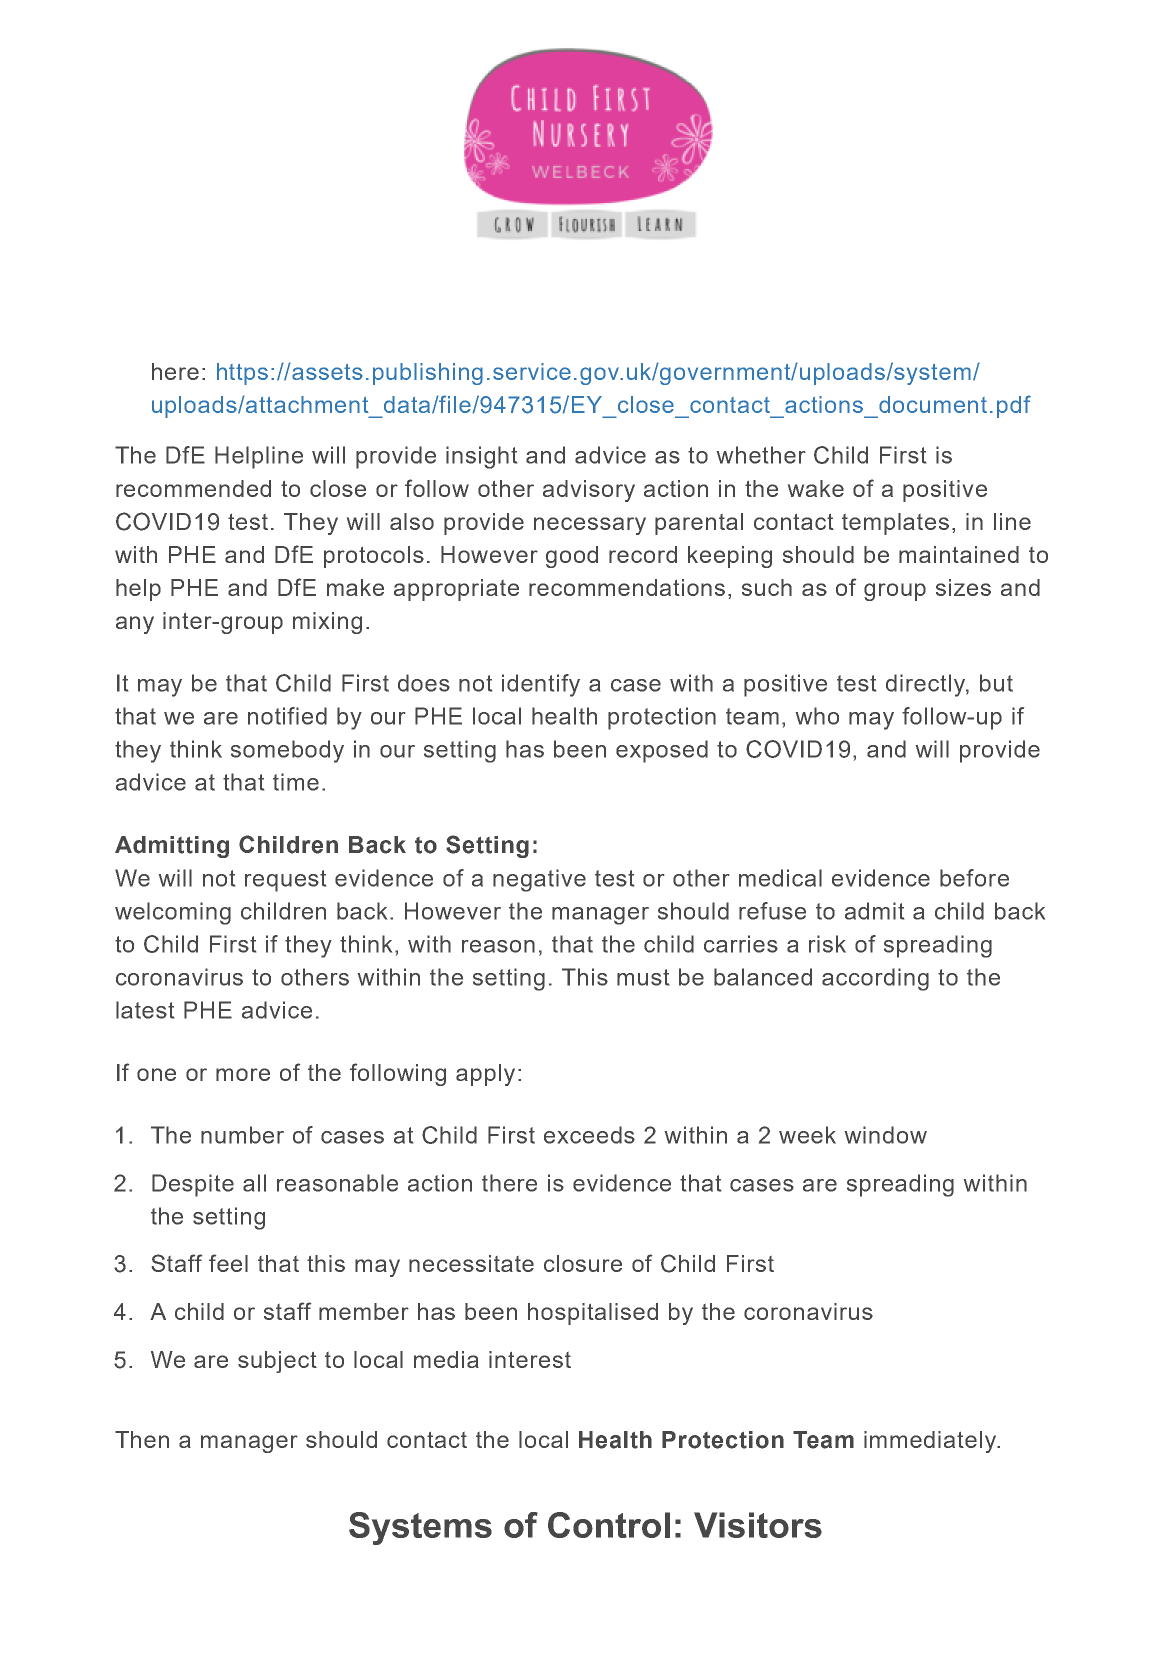 This page has height=1656, width=1171. I want to click on Visitors, so click(758, 1525).
